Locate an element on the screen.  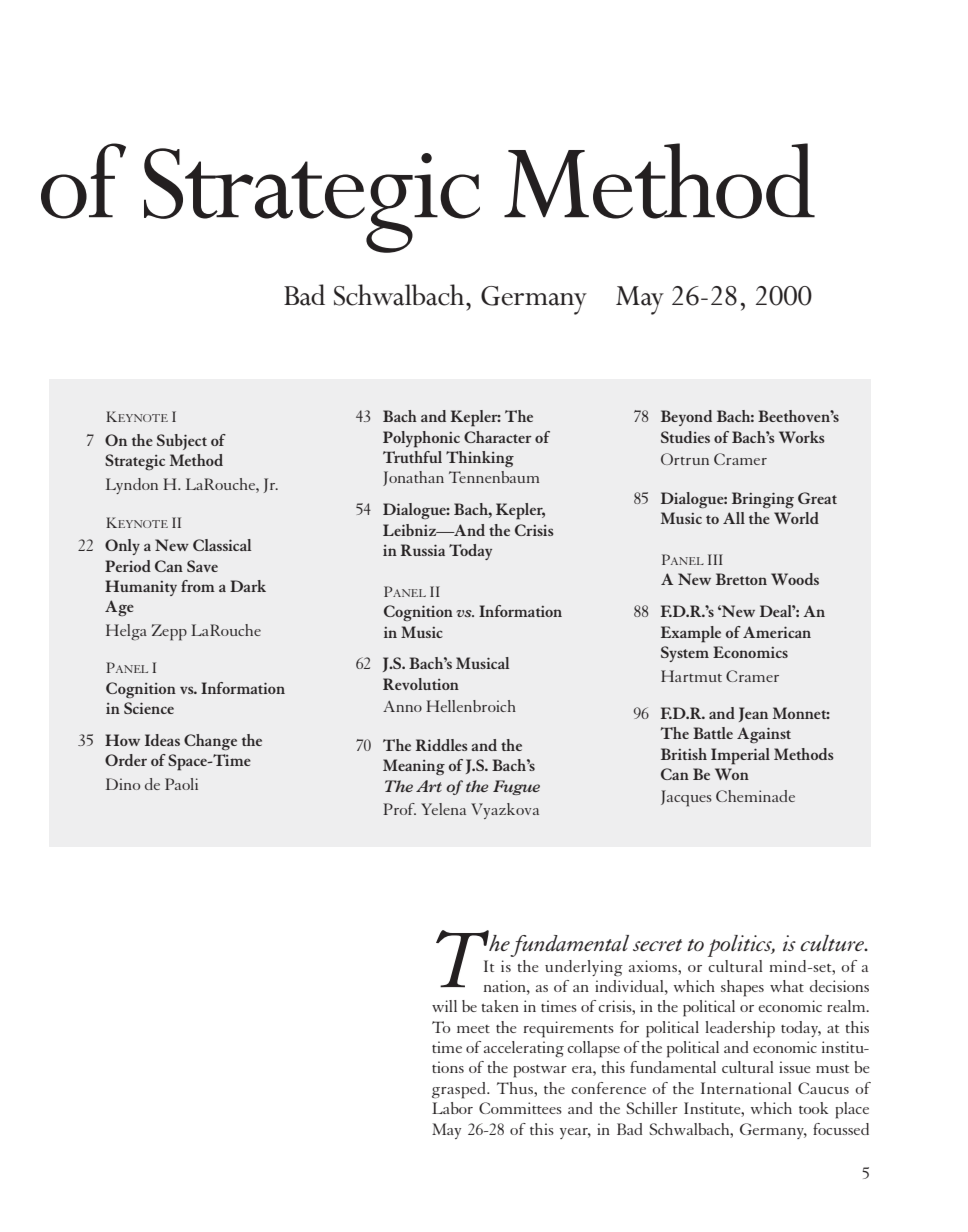
Labor is located at coordinates (452, 1108).
